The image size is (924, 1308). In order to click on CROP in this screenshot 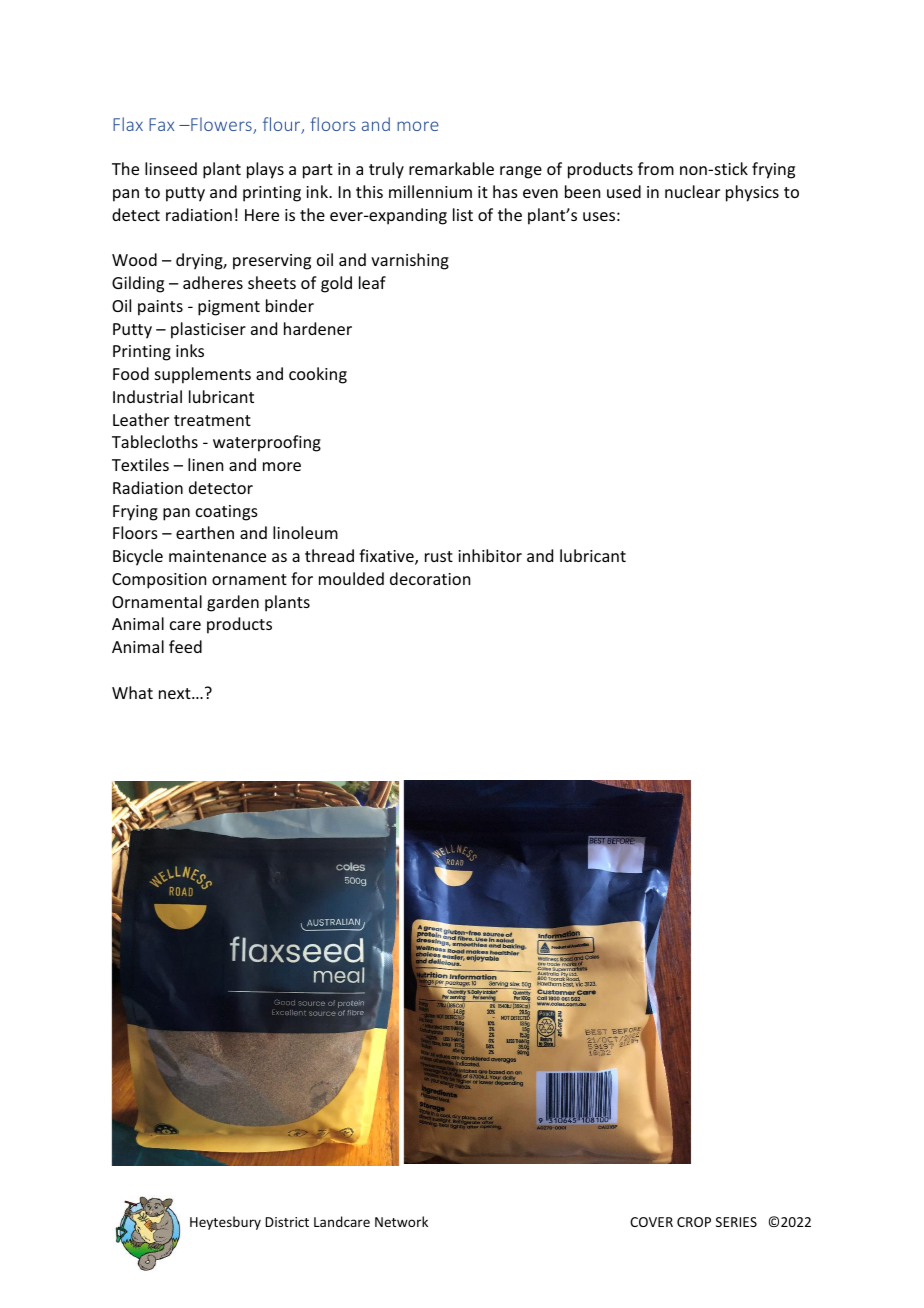, I will do `click(694, 1222)`.
